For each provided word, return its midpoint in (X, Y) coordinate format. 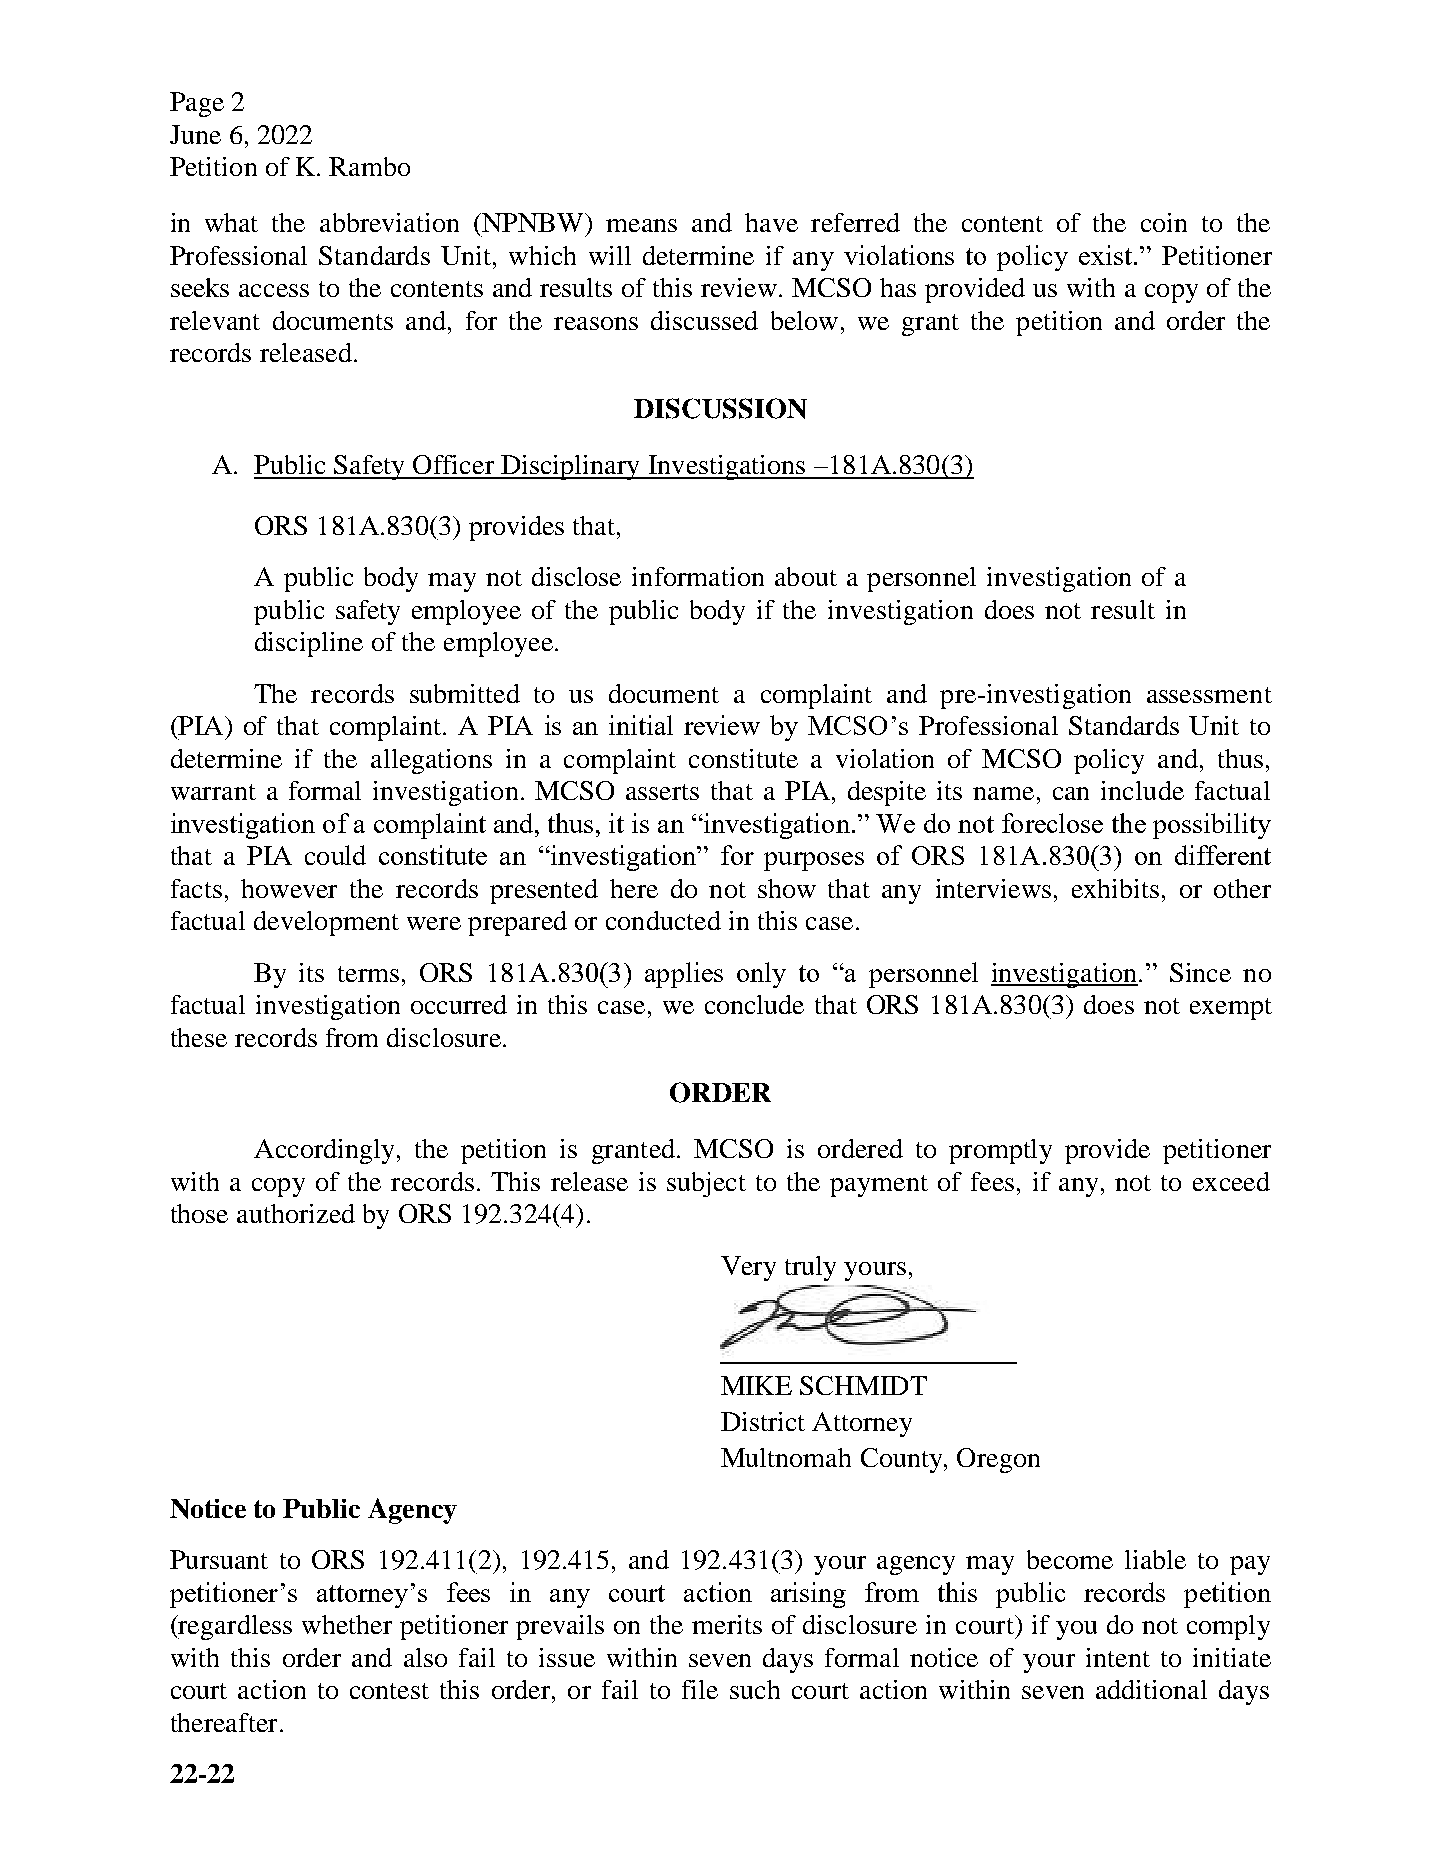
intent (1118, 1657)
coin (1164, 222)
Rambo (369, 166)
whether (347, 1624)
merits (727, 1624)
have (771, 222)
